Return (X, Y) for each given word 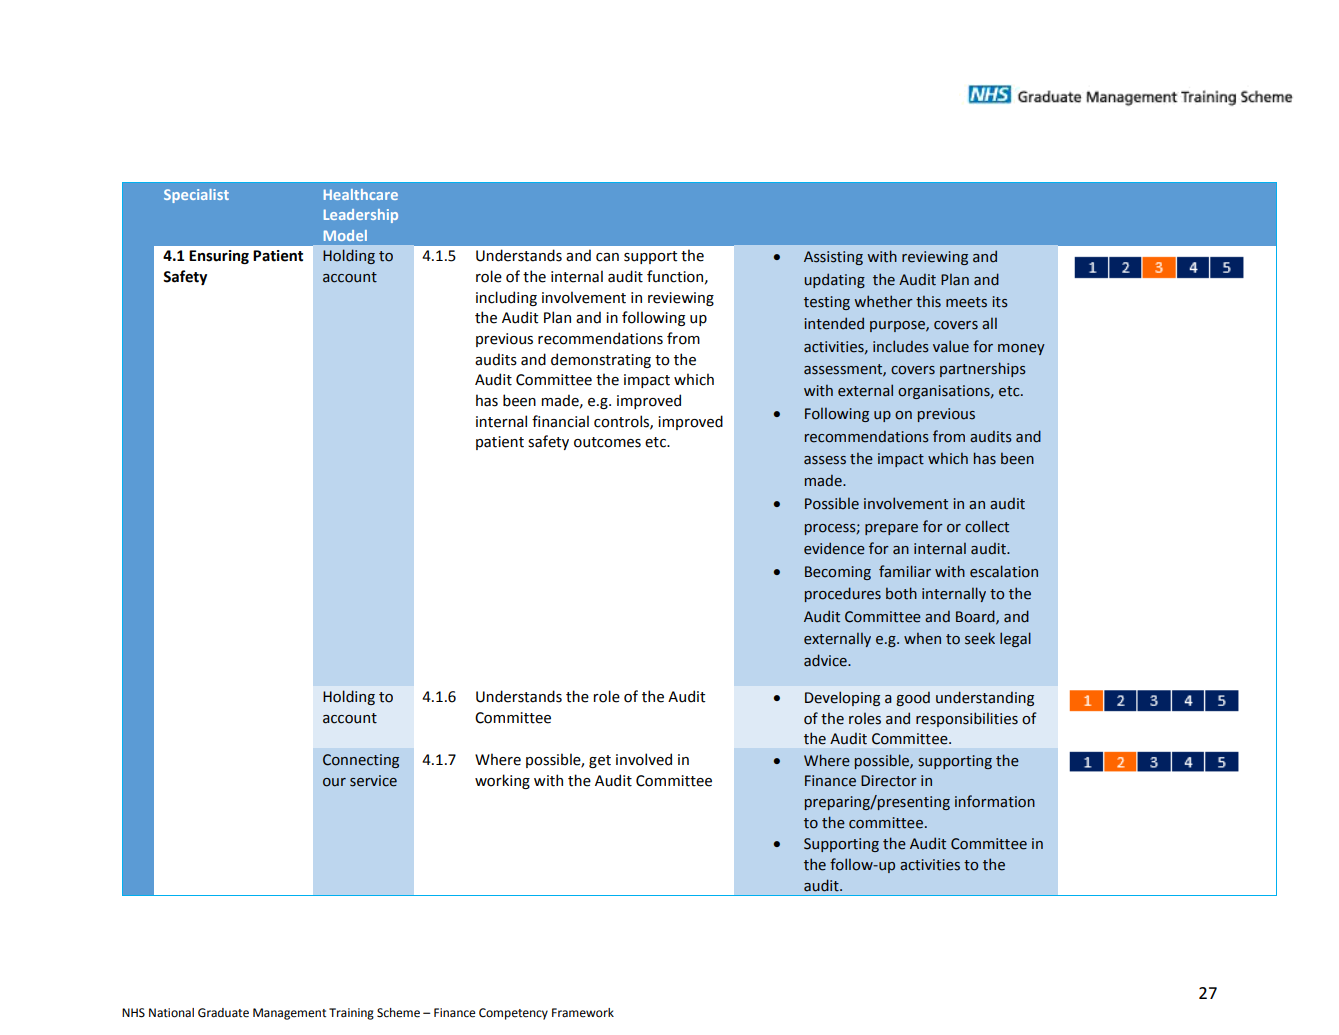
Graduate (223, 1013)
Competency (513, 1014)
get (600, 761)
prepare (891, 529)
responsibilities (967, 719)
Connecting (361, 761)
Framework (583, 1013)
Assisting (833, 258)
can (607, 257)
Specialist (196, 196)
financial (560, 421)
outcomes (607, 442)
